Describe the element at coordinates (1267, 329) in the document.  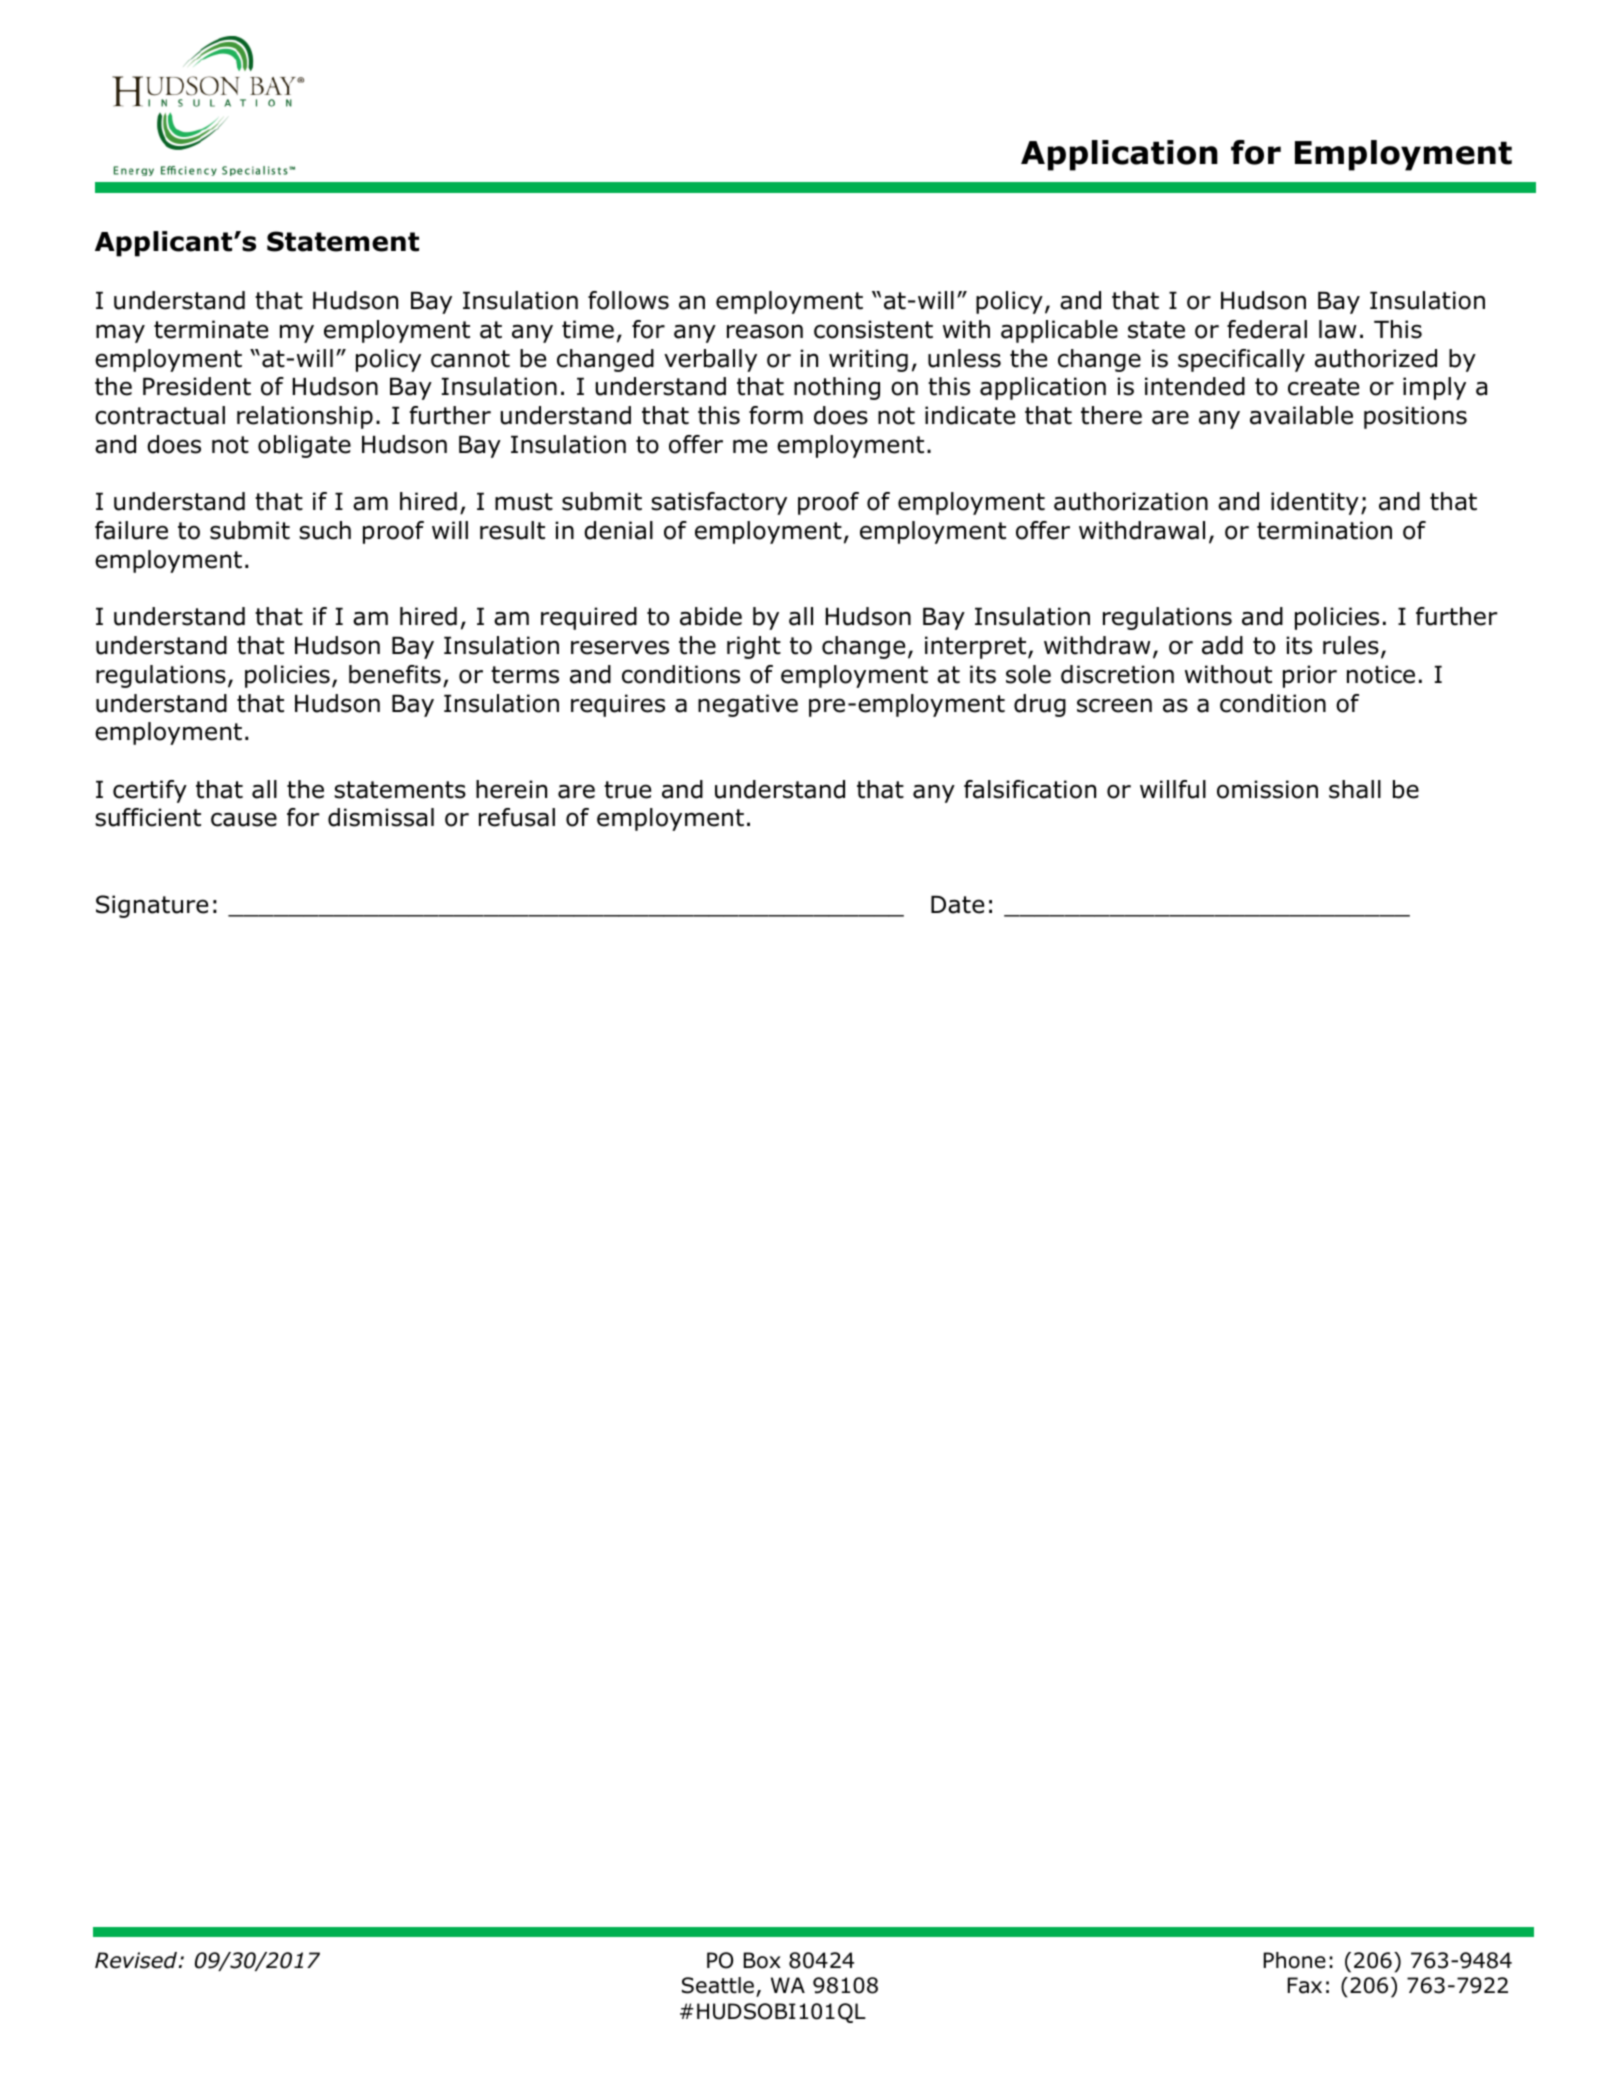
I see `federal` at that location.
